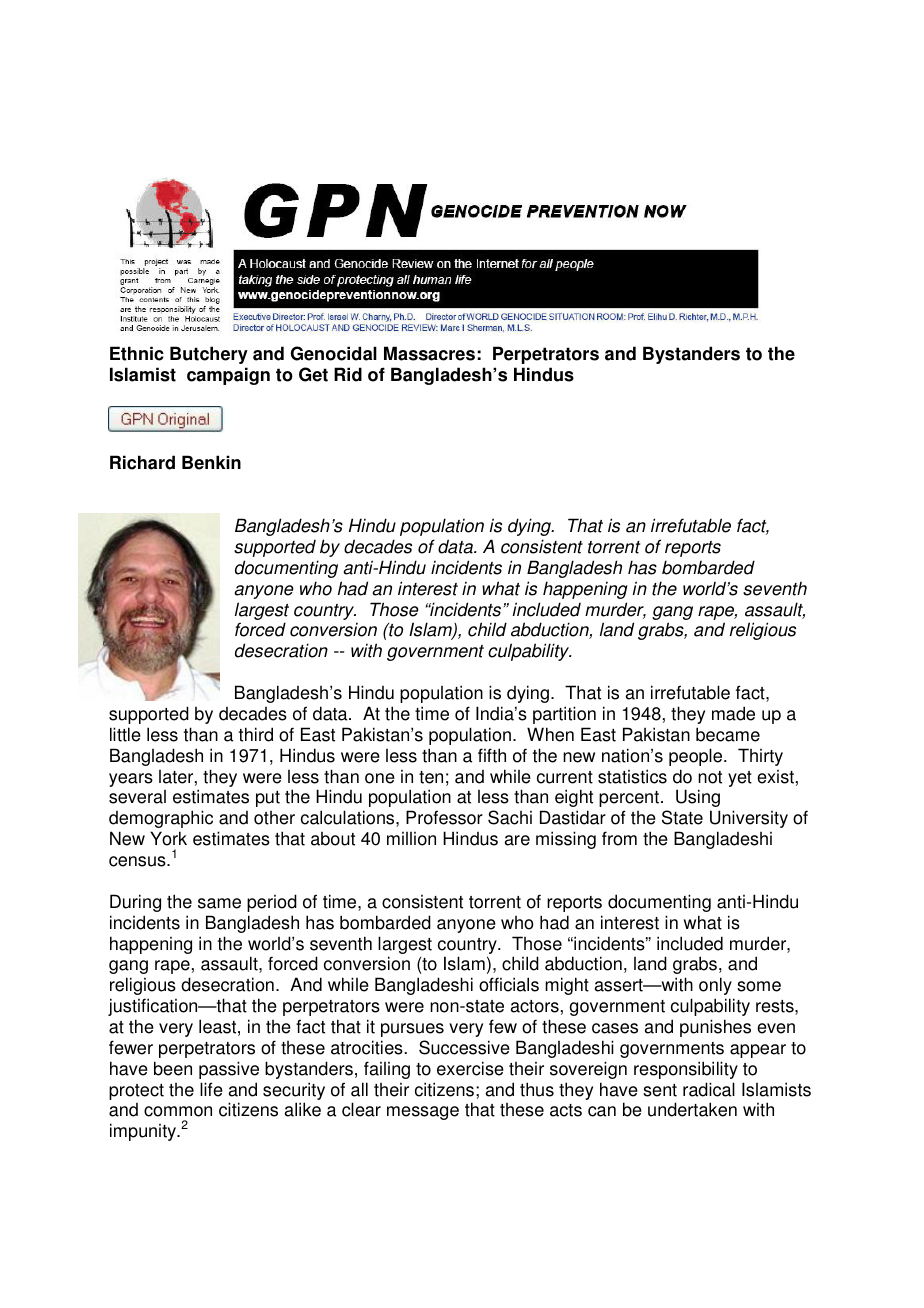 The width and height of the screenshot is (924, 1308). What do you see at coordinates (470, 1068) in the screenshot?
I see `exercise` at bounding box center [470, 1068].
